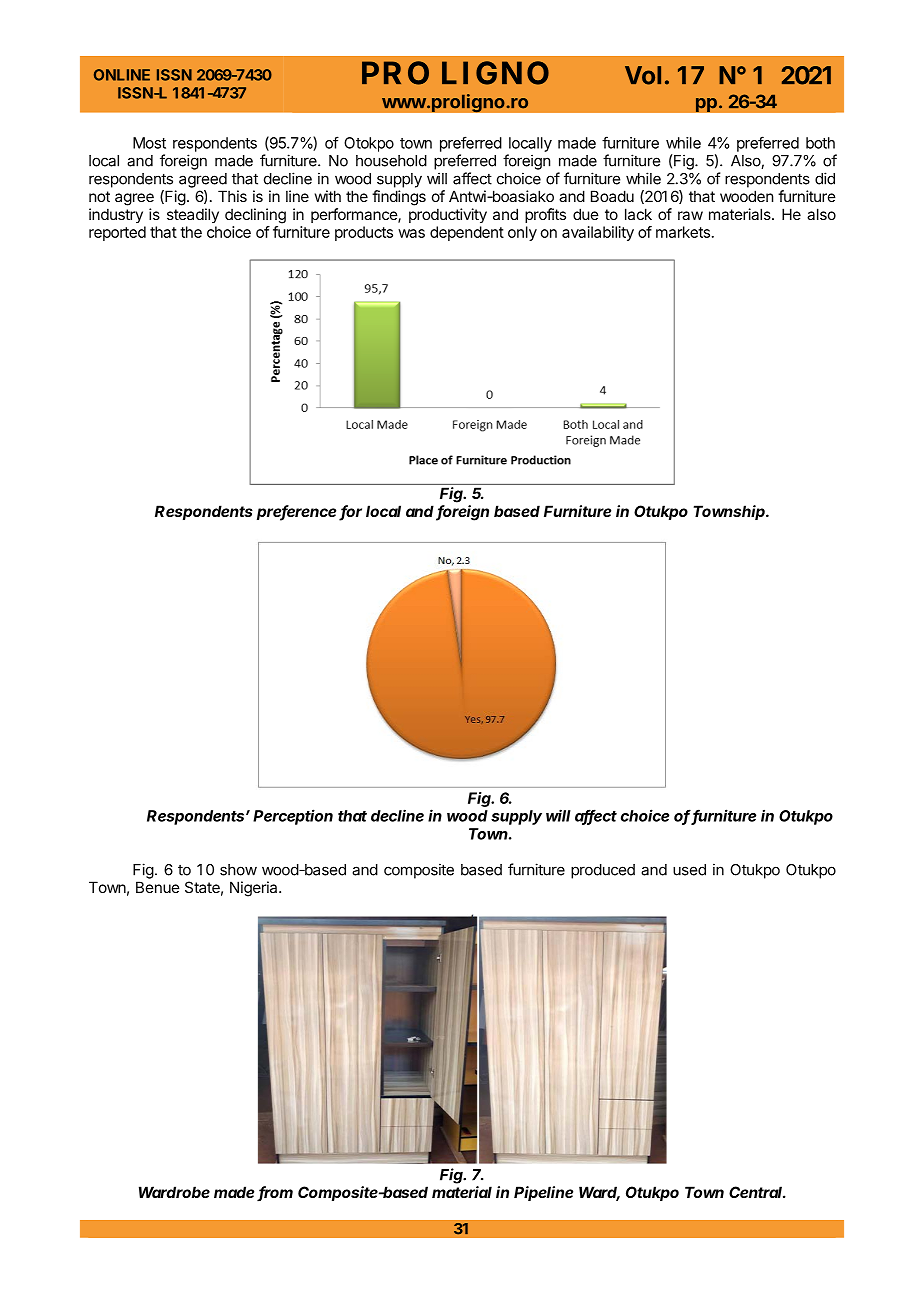 This screenshot has height=1308, width=924. I want to click on used, so click(689, 870).
